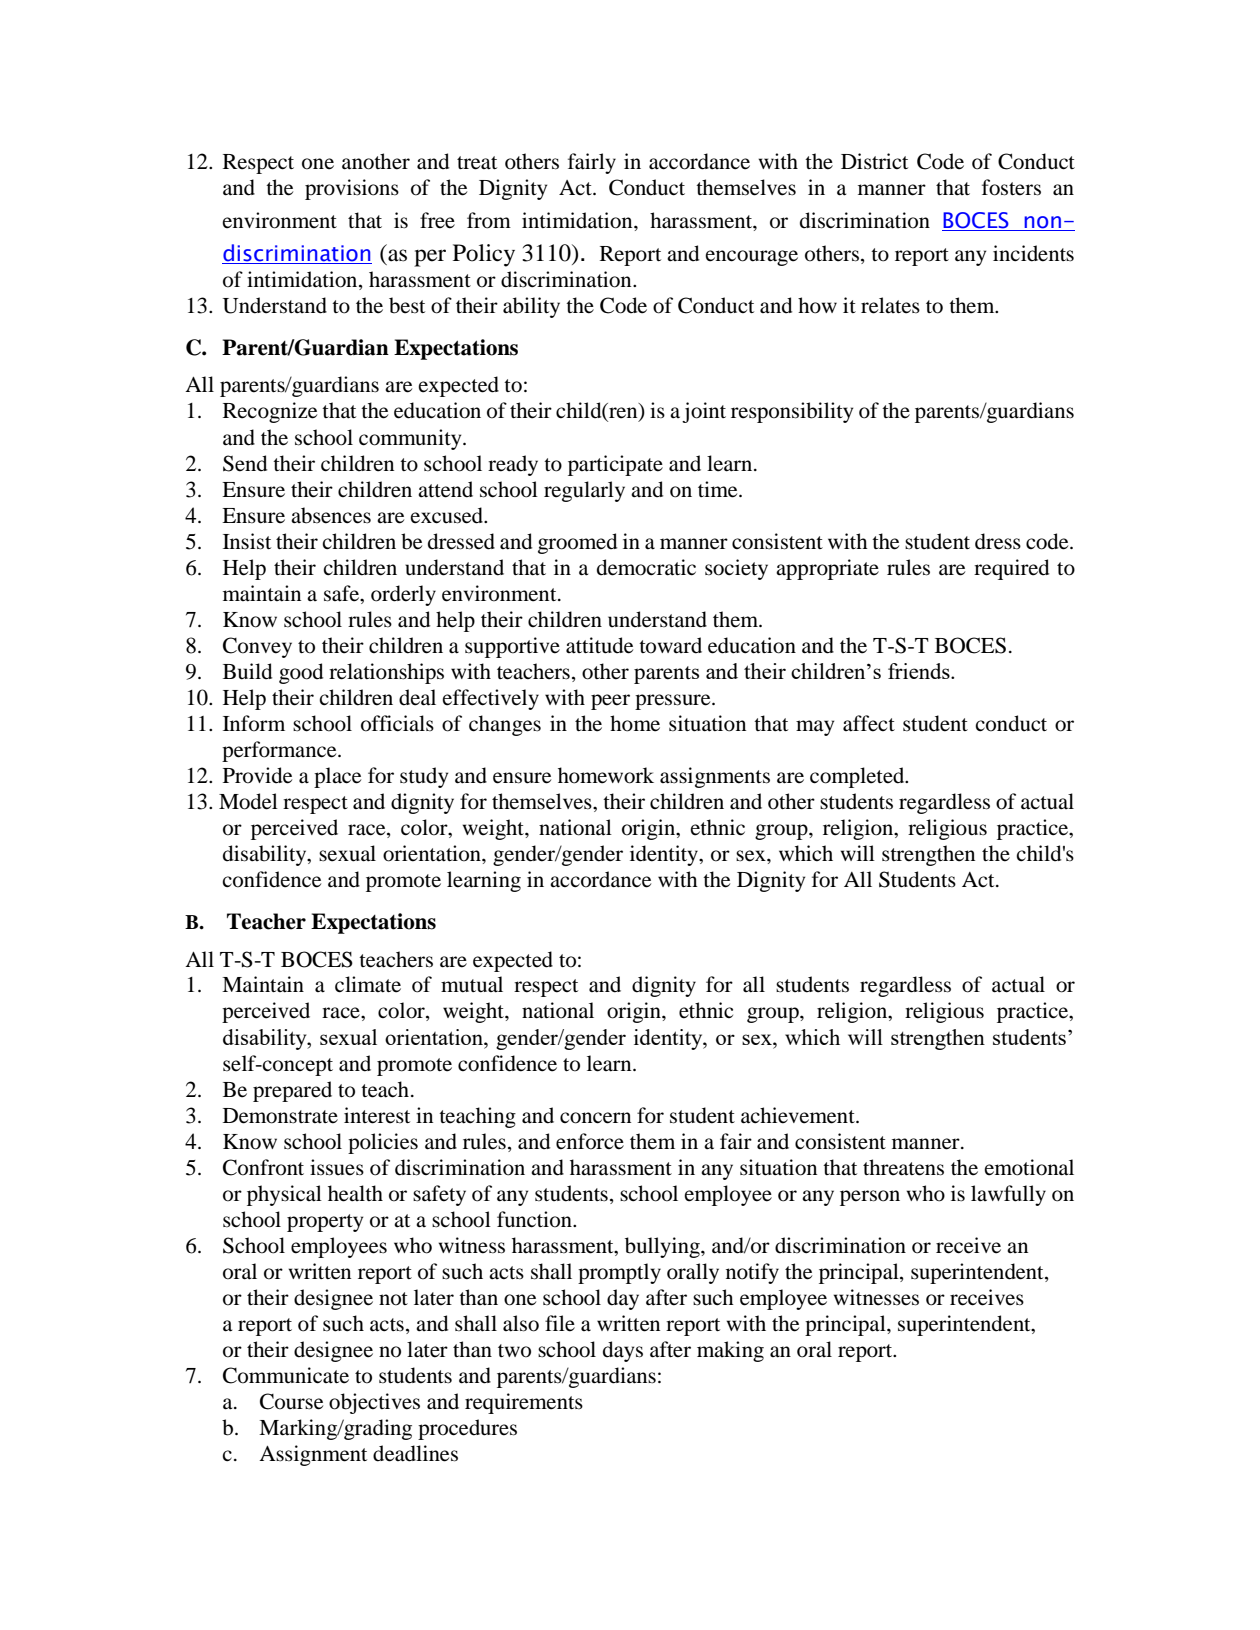 Image resolution: width=1260 pixels, height=1630 pixels. I want to click on provisions, so click(352, 189).
